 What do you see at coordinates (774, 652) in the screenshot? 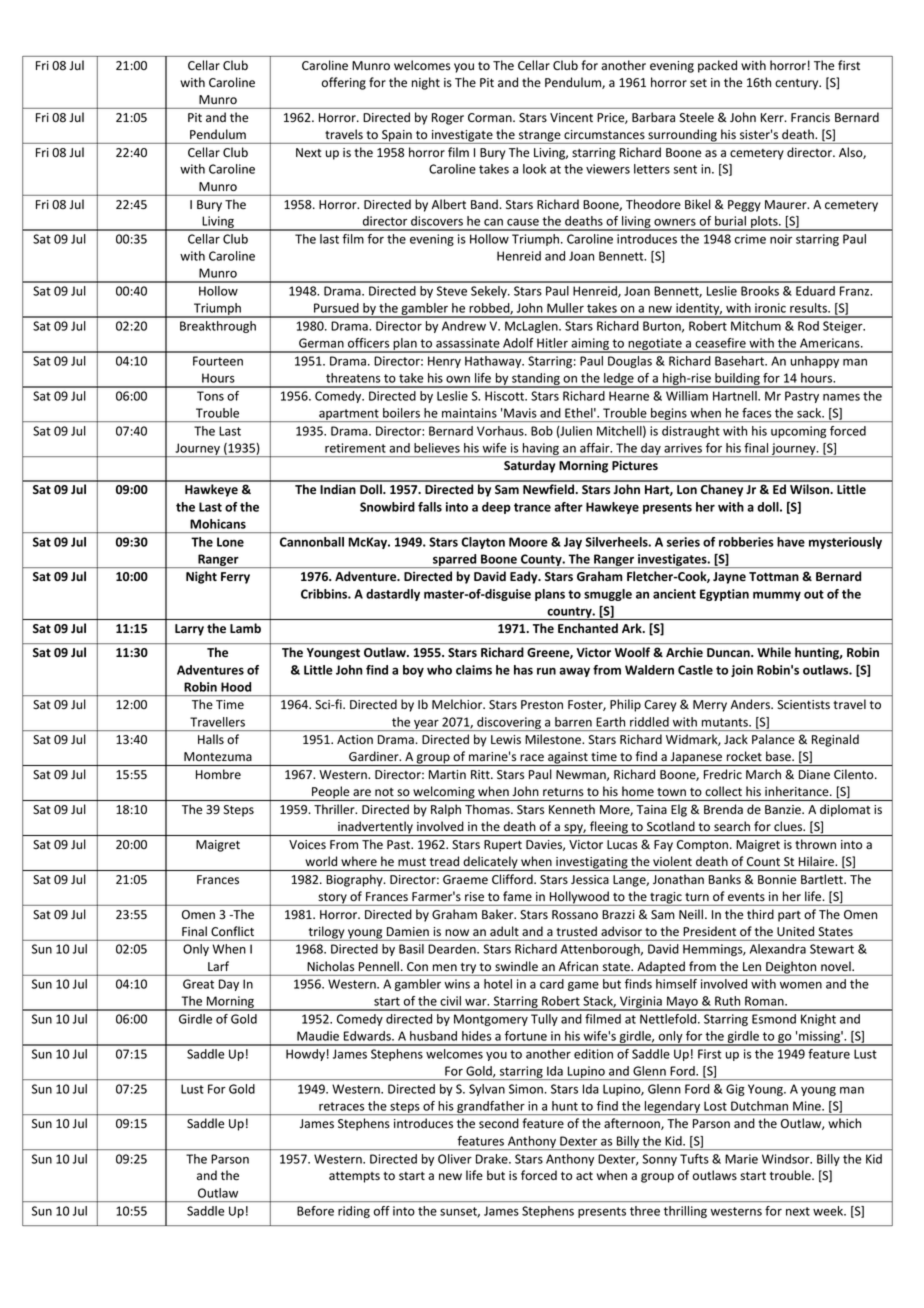
I see `While` at bounding box center [774, 652].
